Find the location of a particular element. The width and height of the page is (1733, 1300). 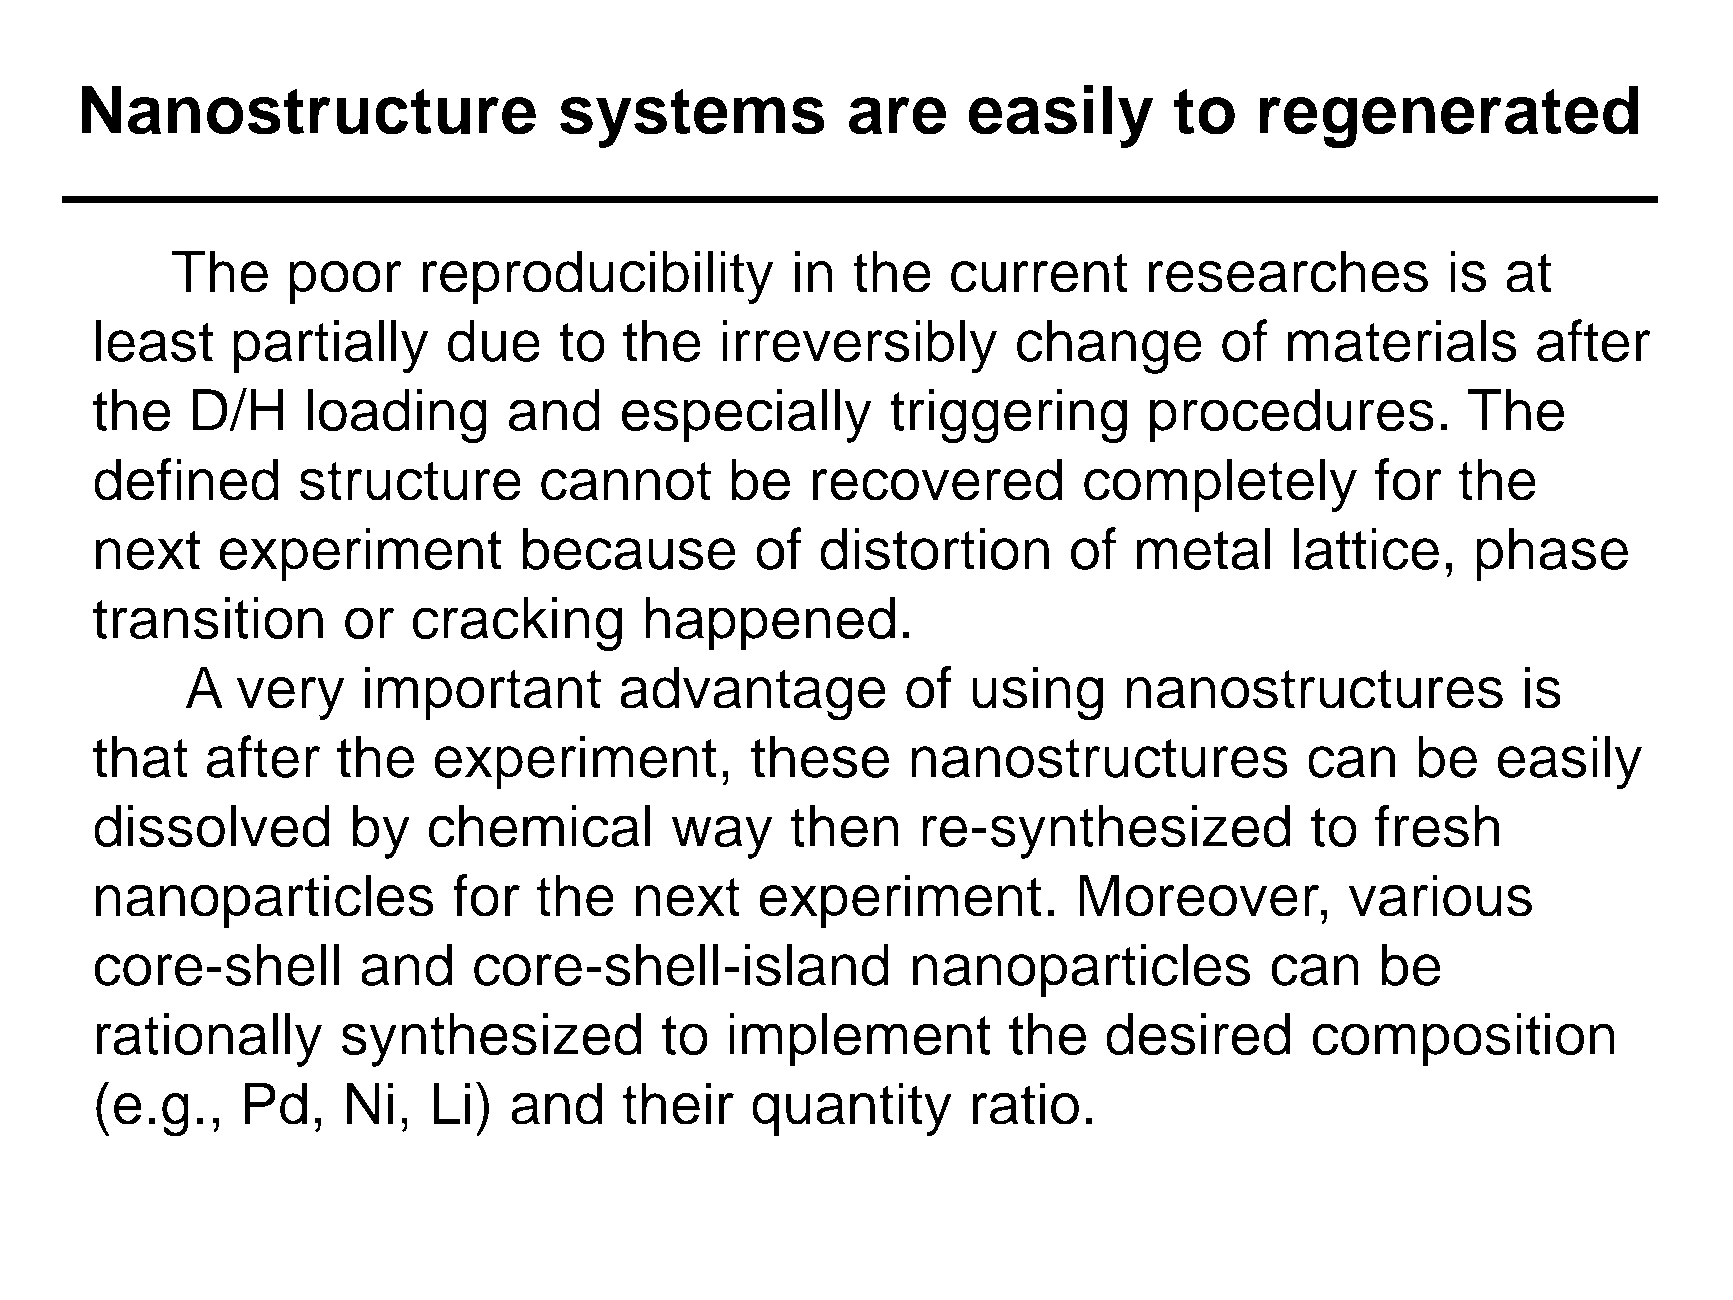

partially is located at coordinates (331, 346).
